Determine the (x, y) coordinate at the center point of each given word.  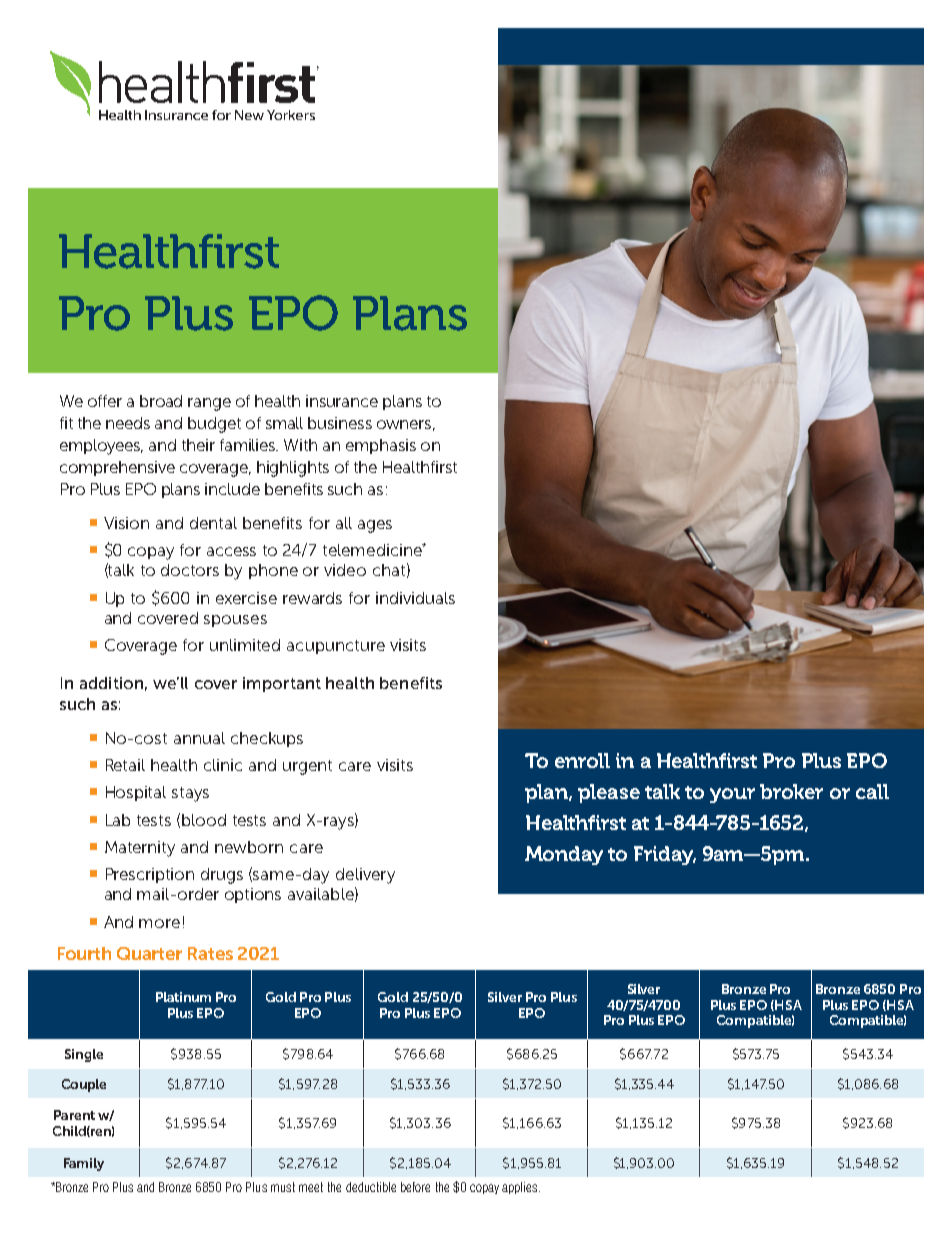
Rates (210, 953)
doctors (190, 570)
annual (199, 738)
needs (128, 423)
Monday (564, 855)
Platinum (183, 997)
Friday (665, 855)
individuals (415, 598)
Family (84, 1164)
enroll (582, 760)
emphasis (381, 446)
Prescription (150, 875)
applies (521, 1188)
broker (791, 791)
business (340, 423)
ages (375, 526)
